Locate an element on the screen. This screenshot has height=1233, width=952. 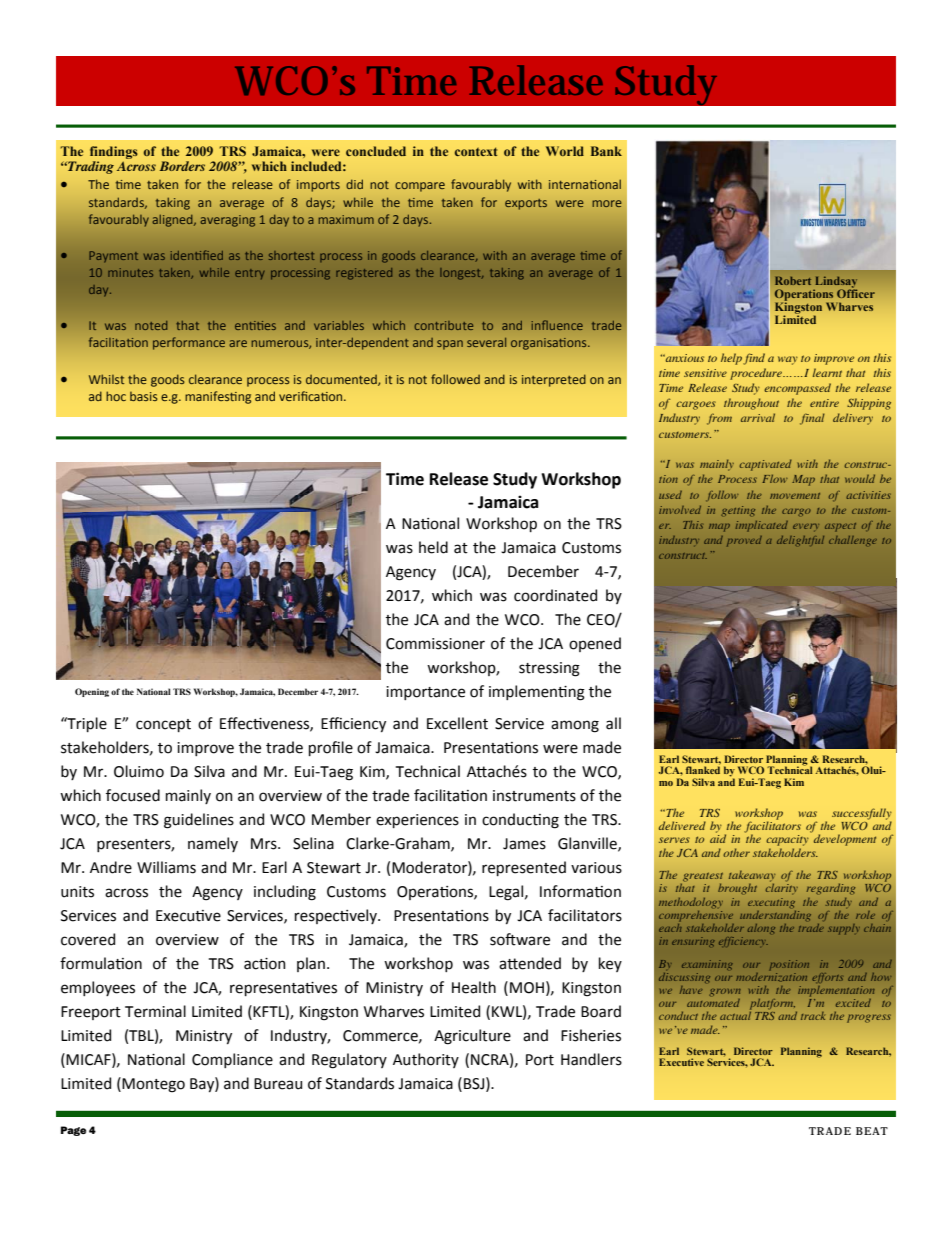
Commissioner is located at coordinates (435, 644).
